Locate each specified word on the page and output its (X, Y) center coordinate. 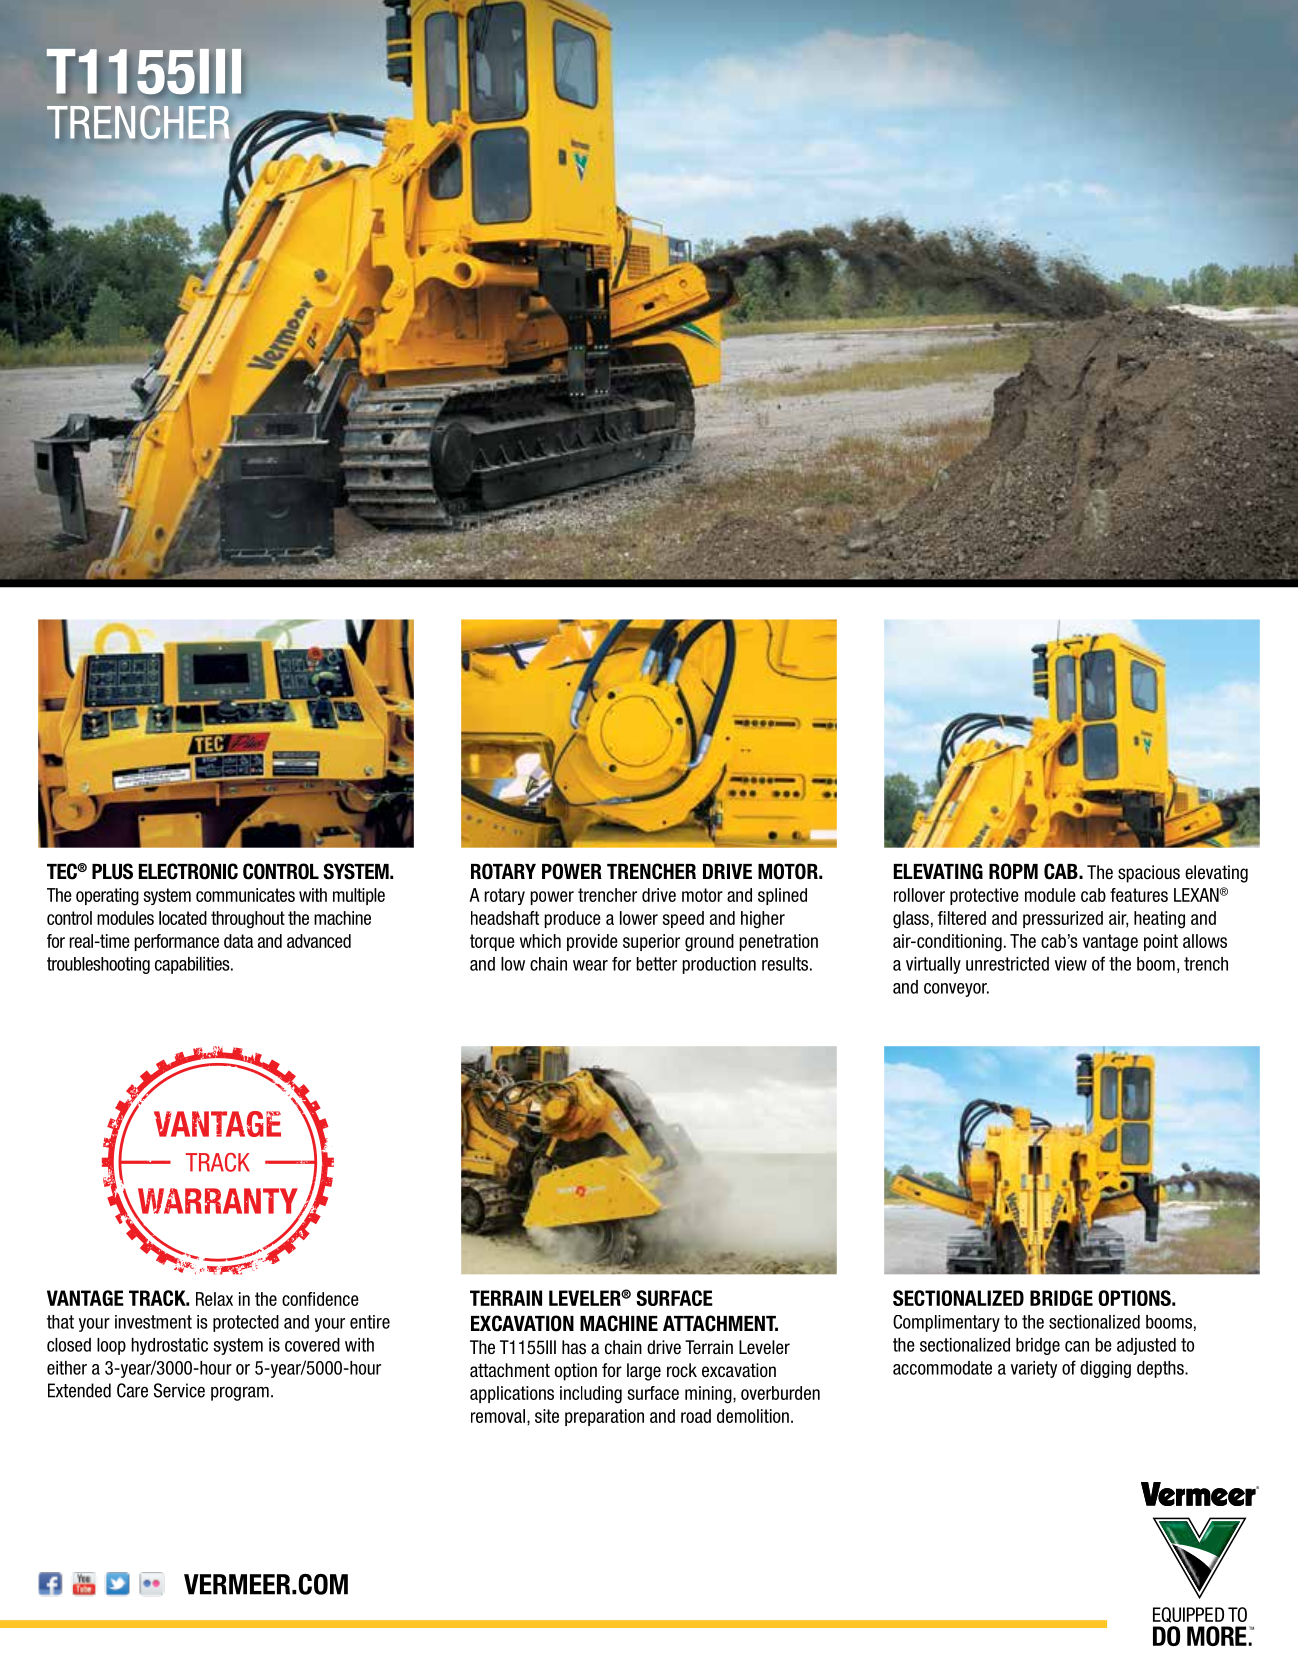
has (574, 1347)
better (656, 964)
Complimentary (946, 1323)
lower (639, 918)
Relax (214, 1299)
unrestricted (1007, 964)
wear (590, 965)
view (1071, 964)
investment (153, 1322)
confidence (320, 1299)
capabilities (193, 965)
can (1077, 1346)
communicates (245, 895)
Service (179, 1390)
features (1139, 895)
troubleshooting (98, 965)
